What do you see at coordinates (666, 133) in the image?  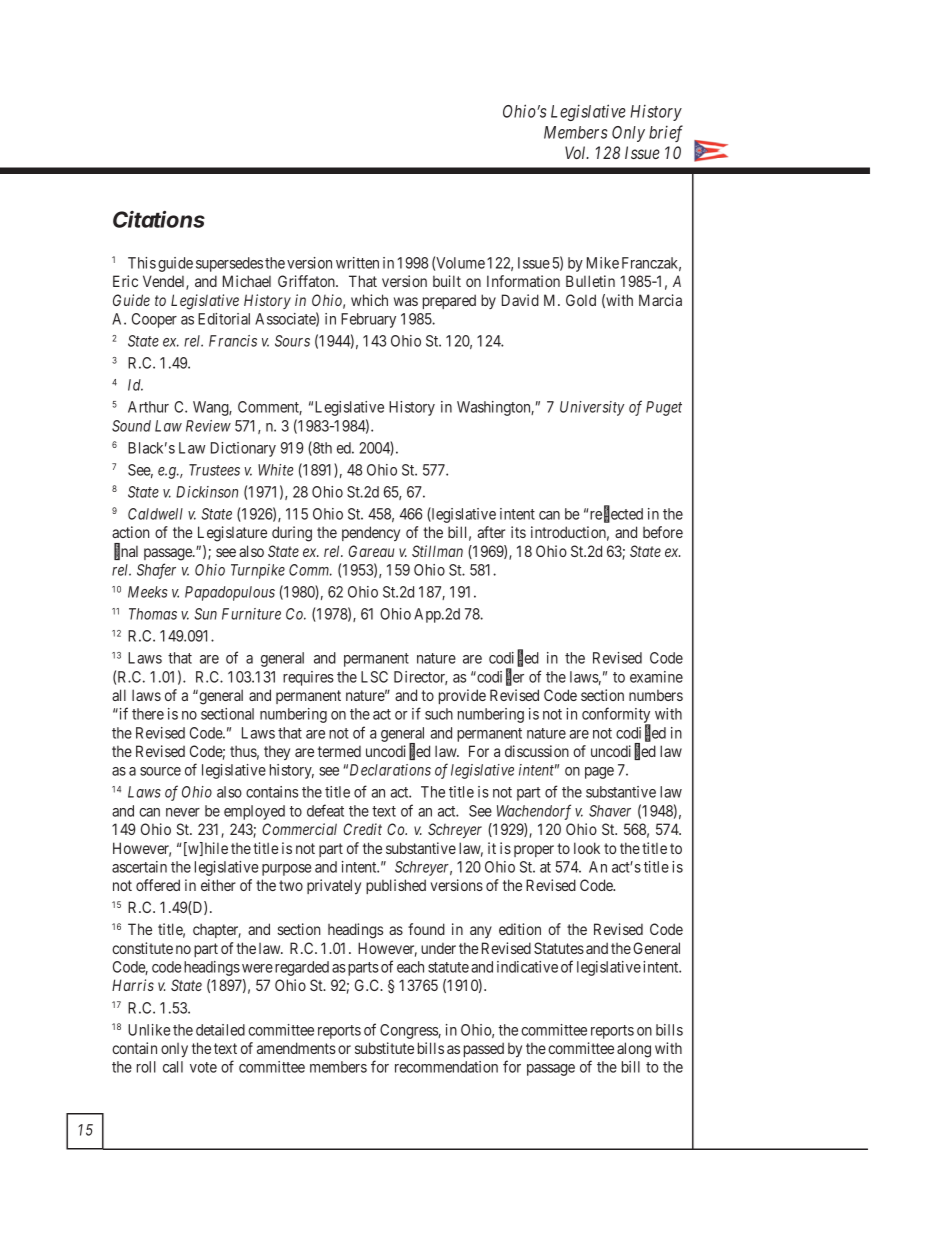 I see `brief` at bounding box center [666, 133].
